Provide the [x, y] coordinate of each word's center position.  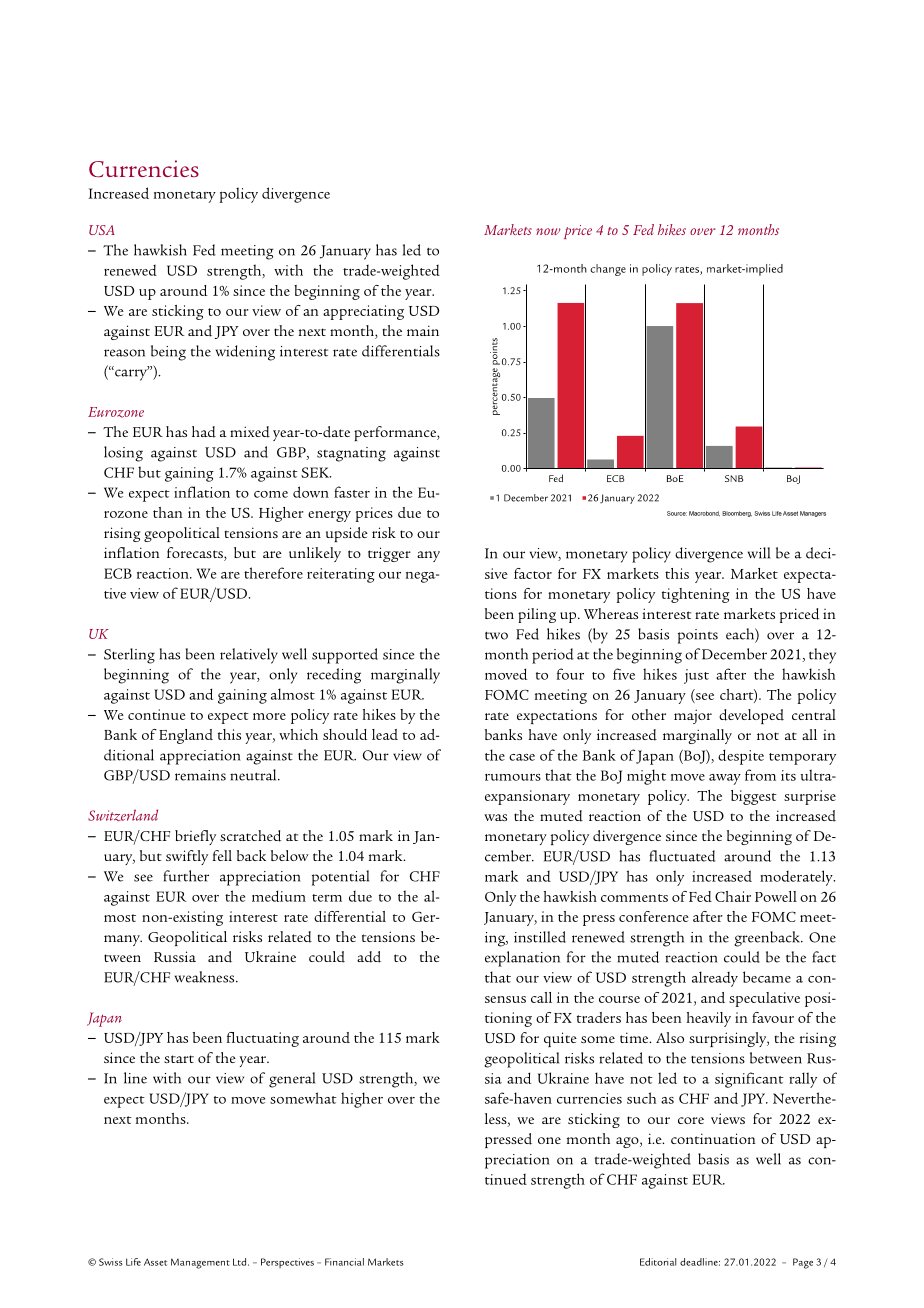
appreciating [363, 312]
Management [200, 1263]
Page [803, 1263]
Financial [344, 1262]
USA [102, 230]
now [548, 231]
